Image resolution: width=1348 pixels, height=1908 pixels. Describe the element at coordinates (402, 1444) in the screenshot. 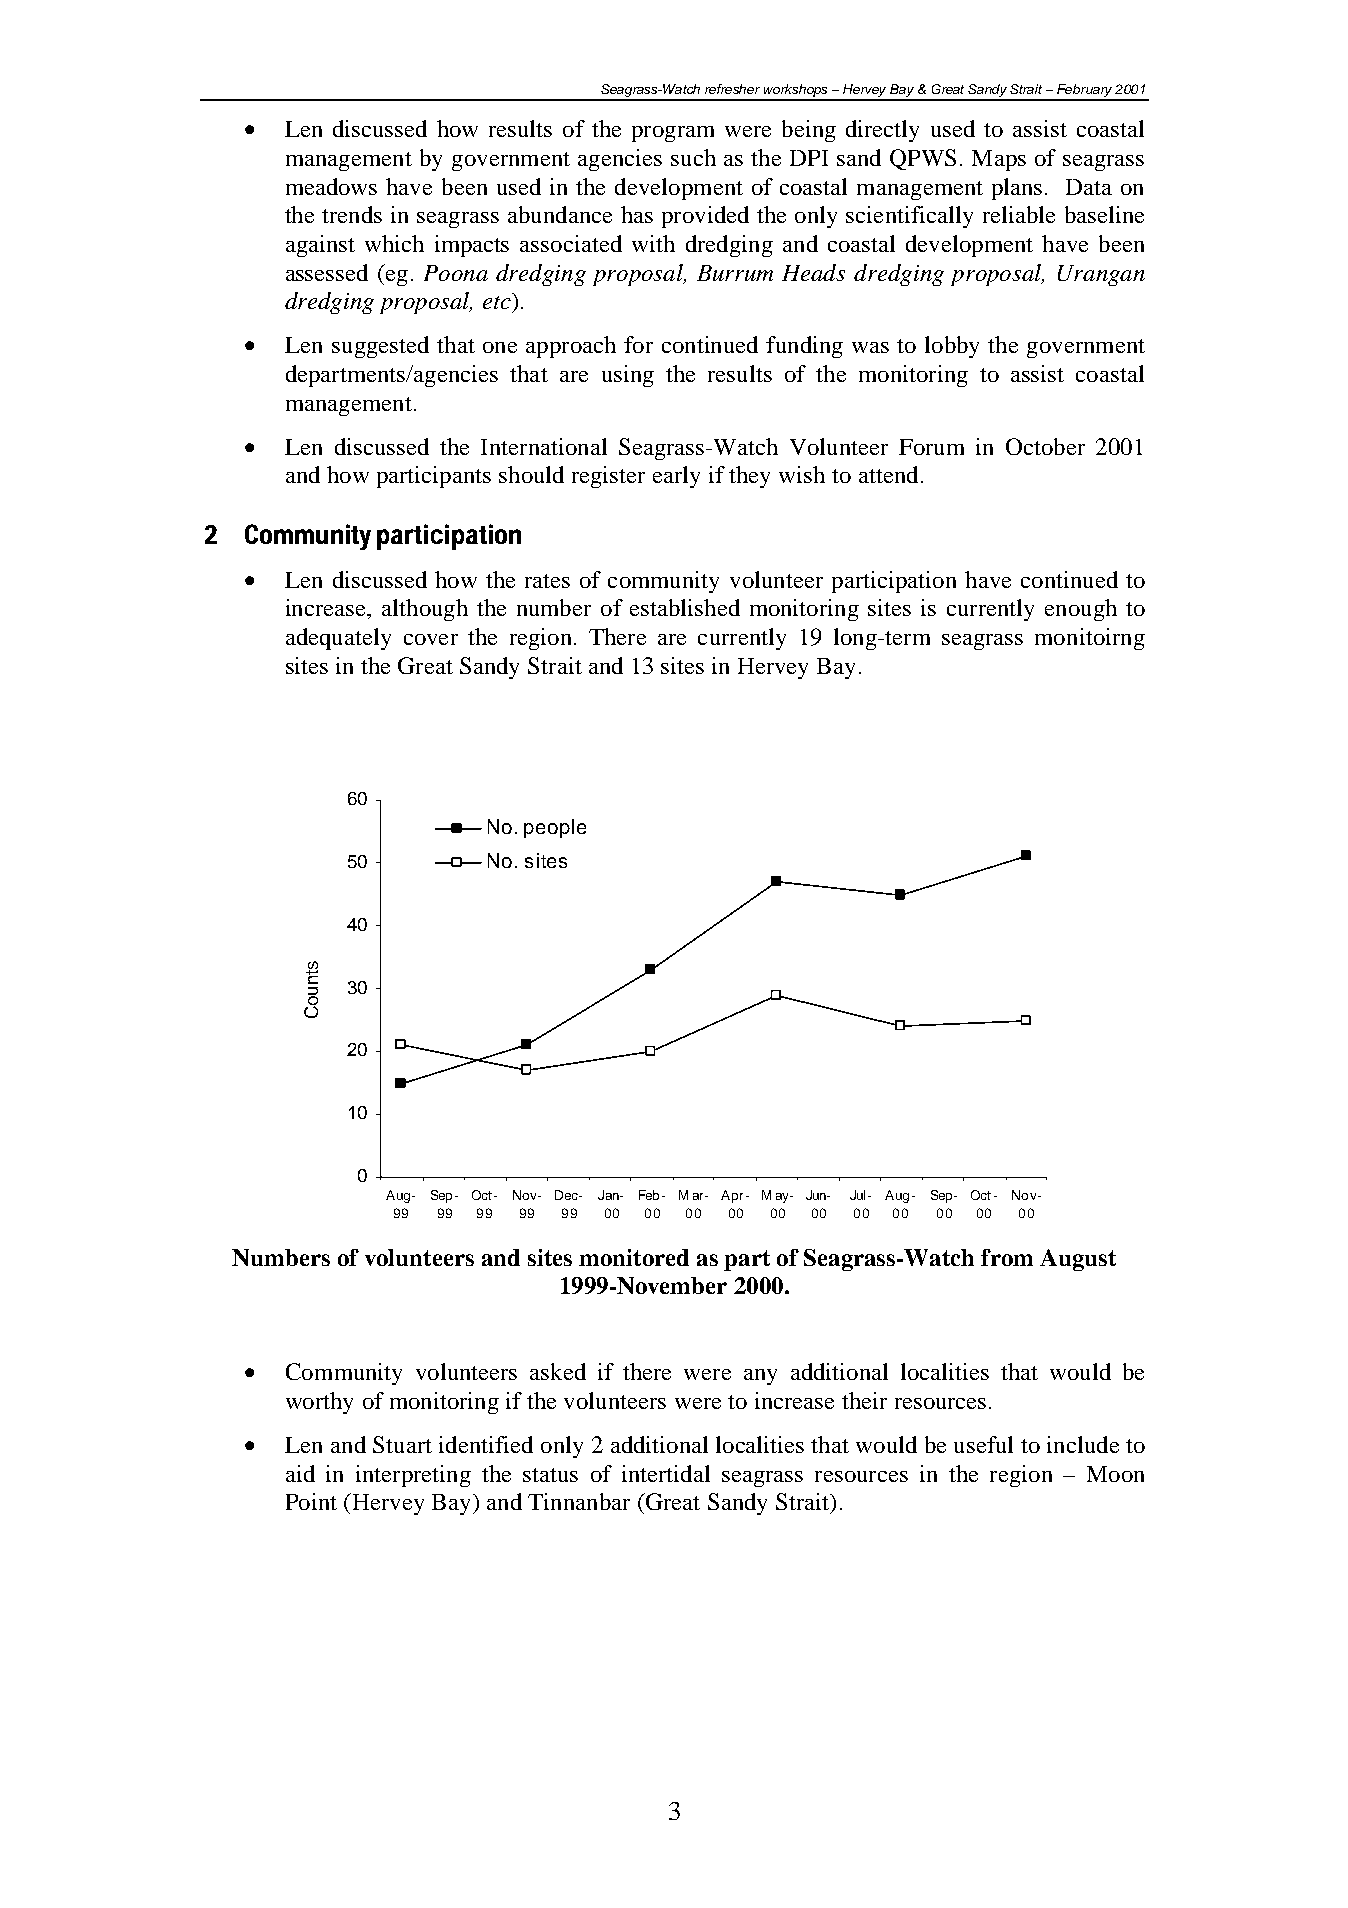

I see `Stuart` at that location.
